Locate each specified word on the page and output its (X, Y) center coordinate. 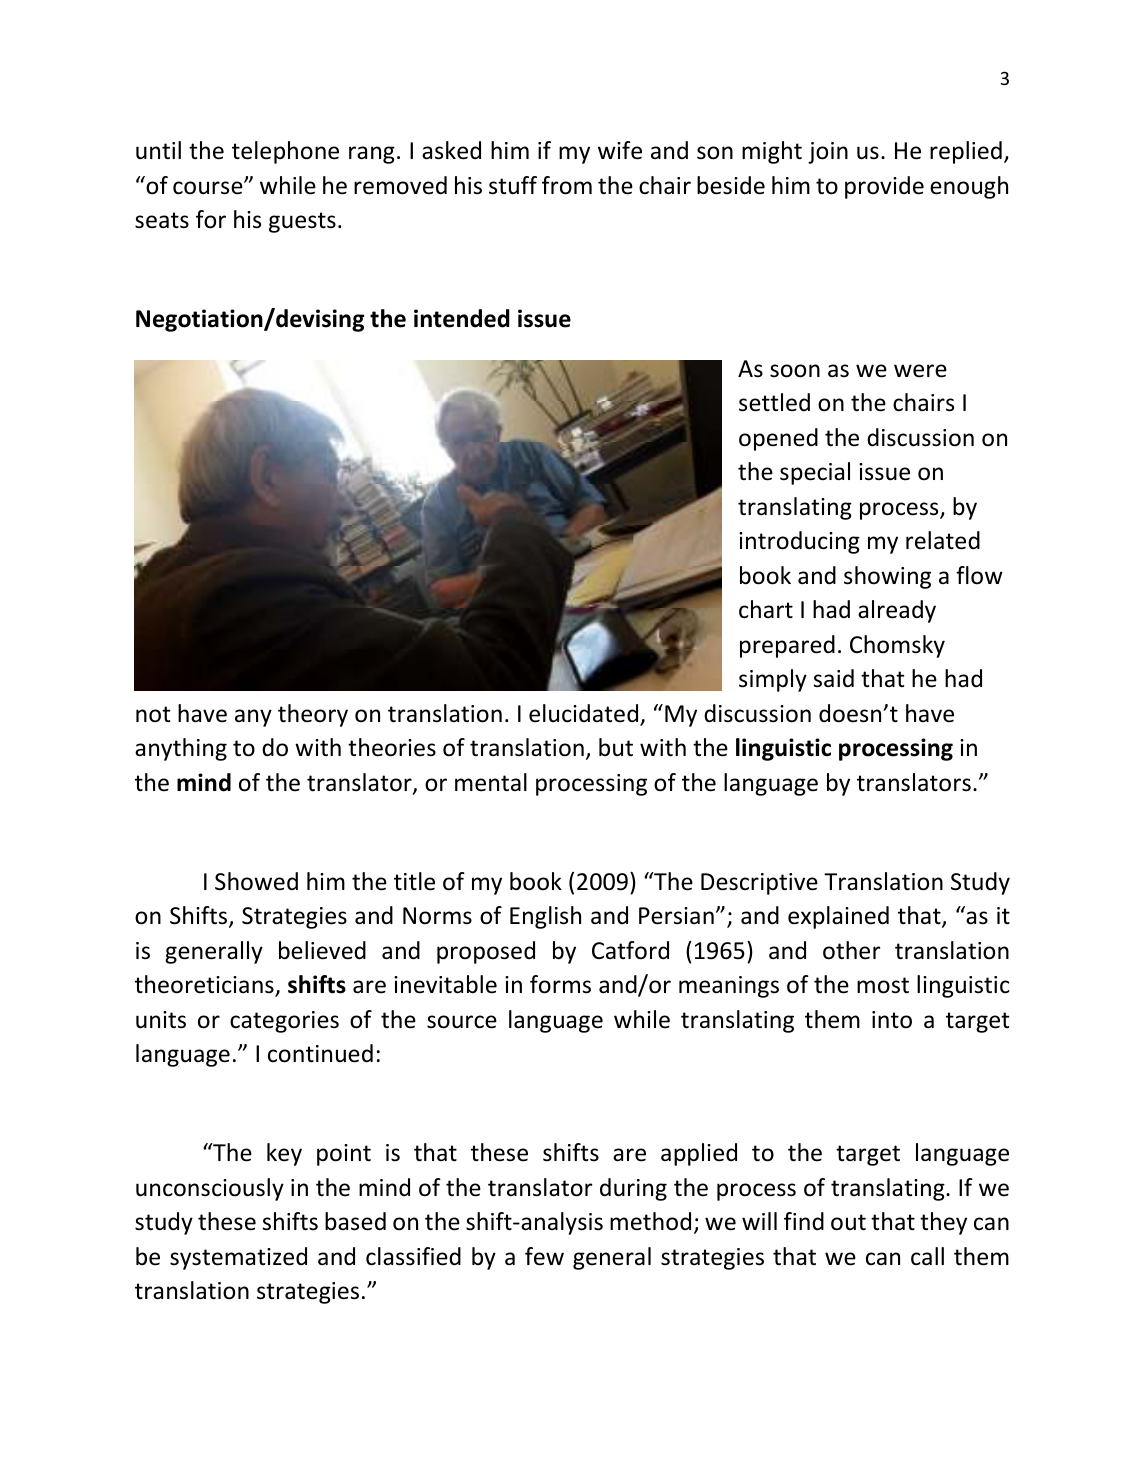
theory (313, 715)
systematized (238, 1258)
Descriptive (759, 884)
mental (491, 782)
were (920, 371)
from (567, 185)
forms (560, 984)
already (897, 611)
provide (884, 187)
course (209, 188)
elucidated (585, 714)
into (892, 1020)
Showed (256, 881)
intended (462, 318)
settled (774, 402)
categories (284, 1022)
